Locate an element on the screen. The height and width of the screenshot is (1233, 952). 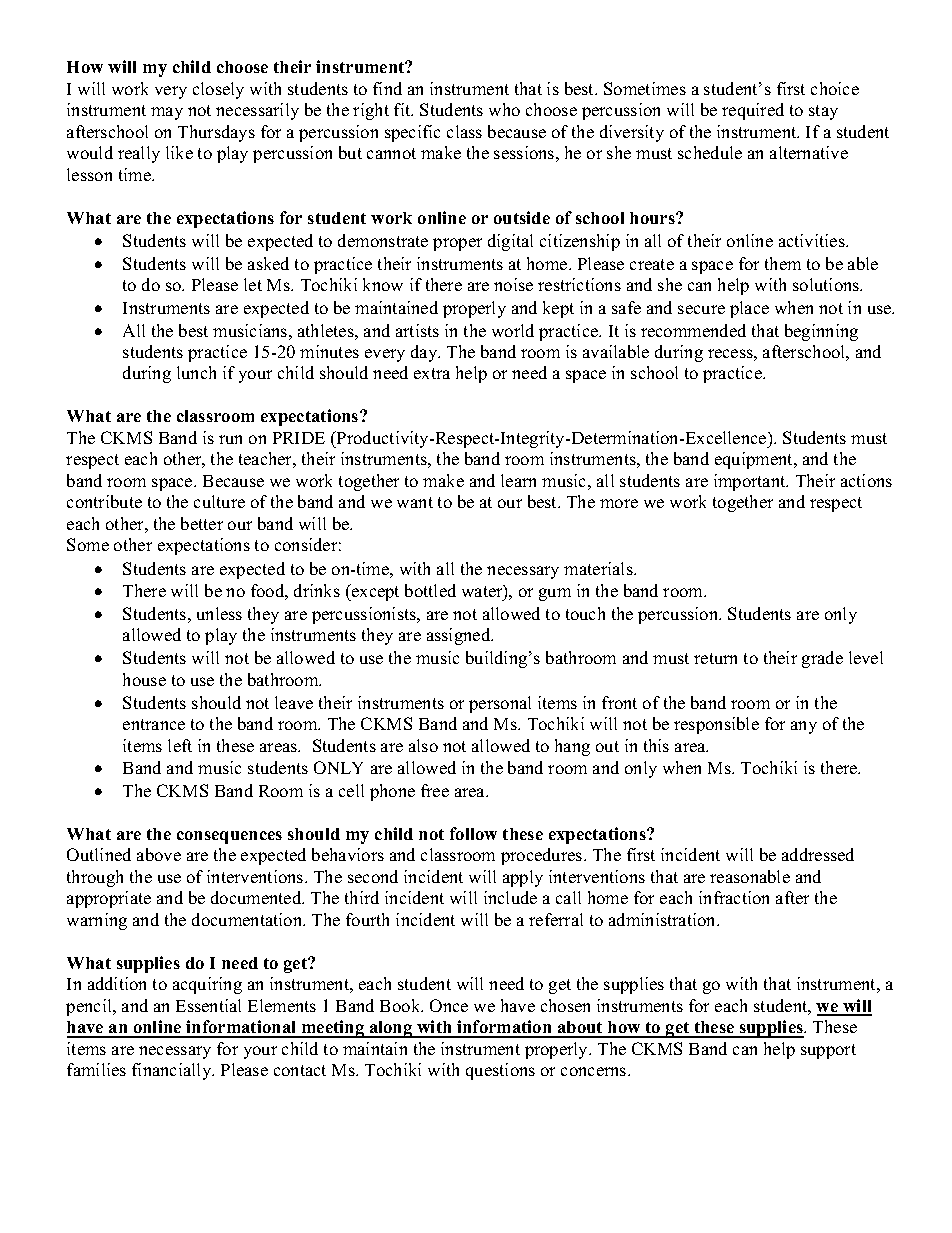
required is located at coordinates (753, 111).
